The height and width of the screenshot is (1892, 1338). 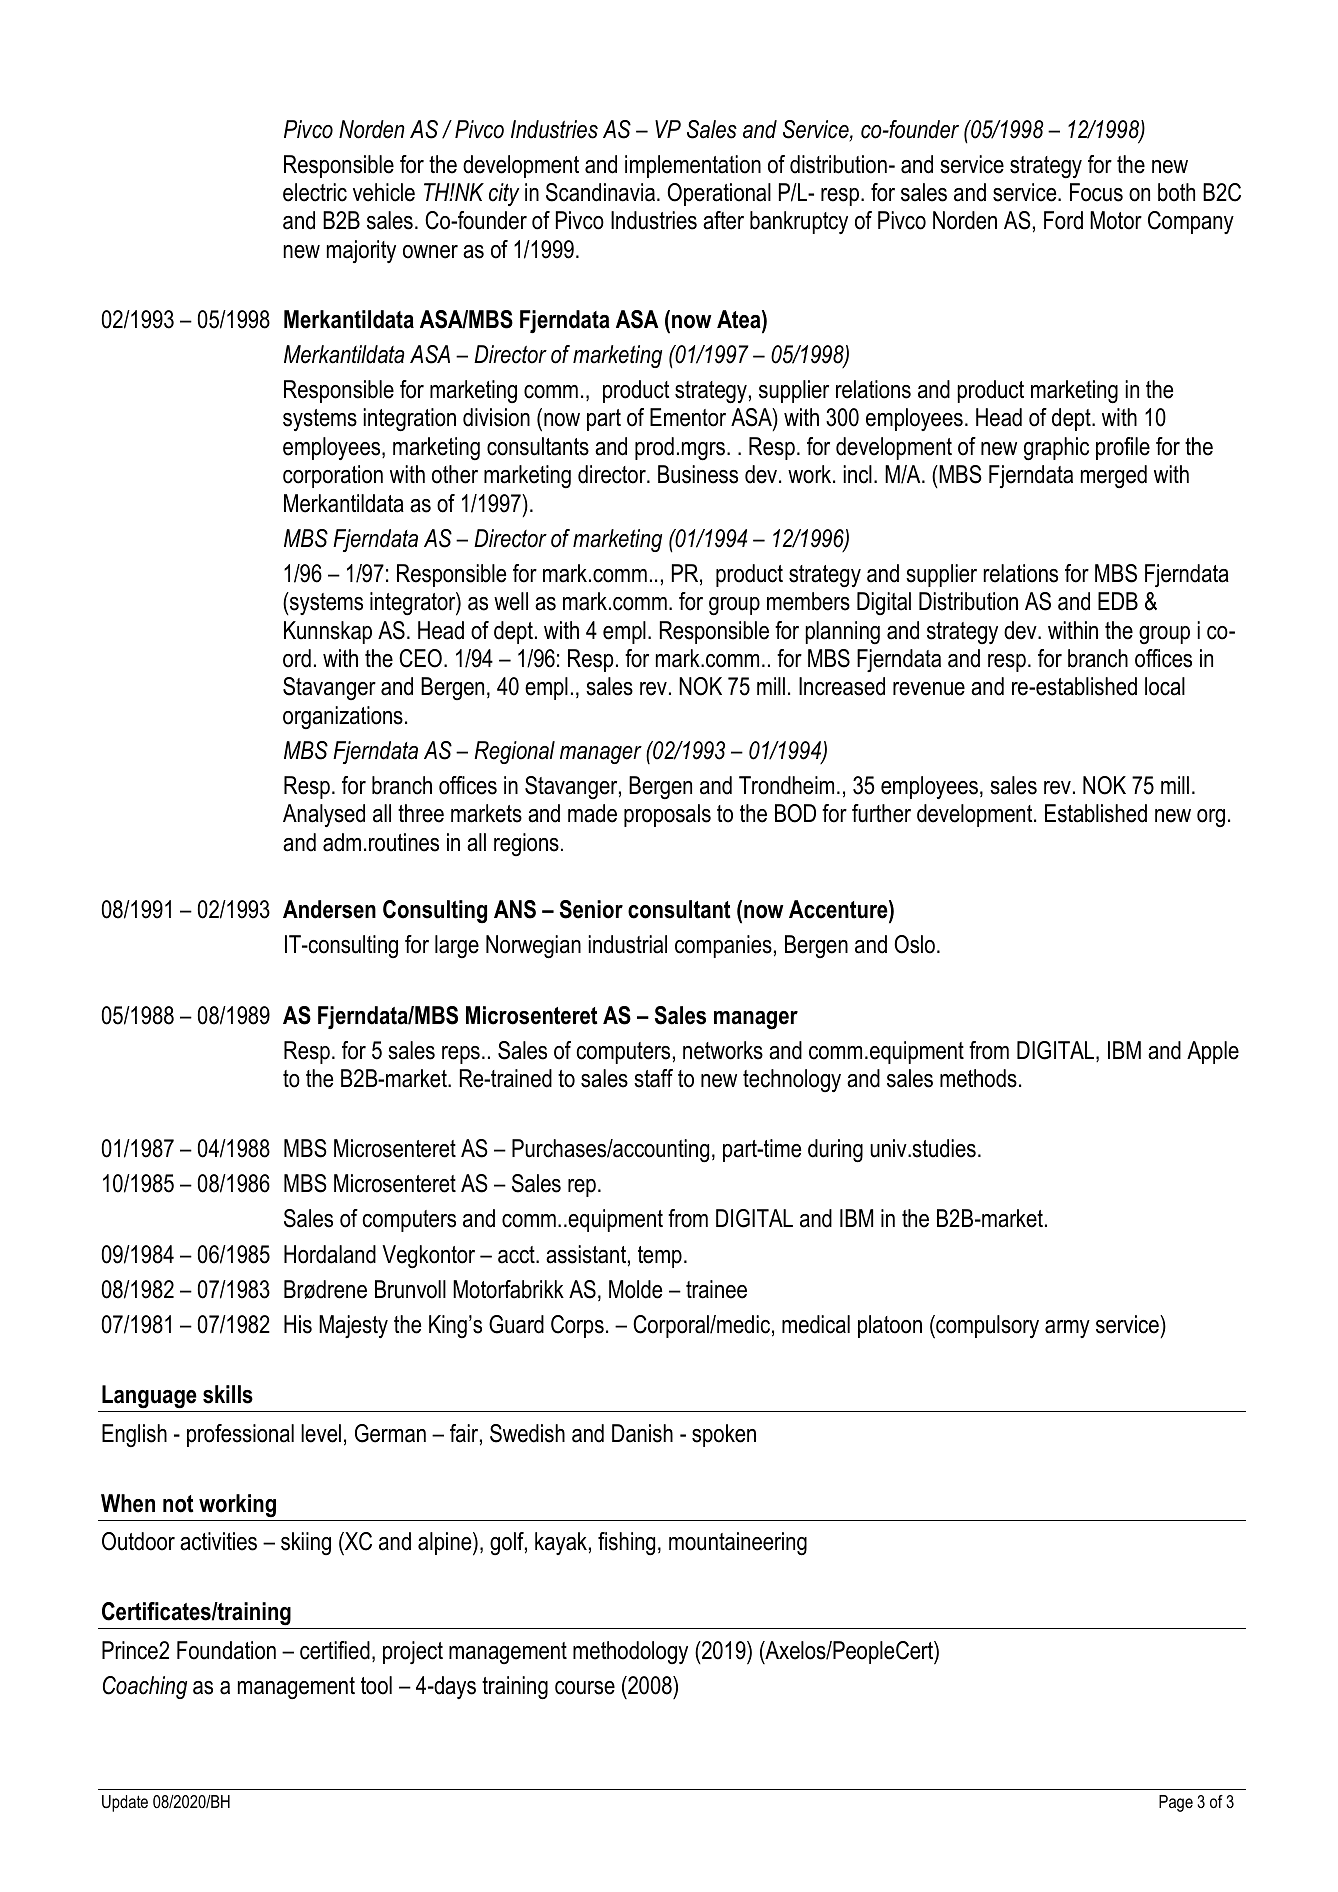 What do you see at coordinates (329, 909) in the screenshot?
I see `Andersen` at bounding box center [329, 909].
